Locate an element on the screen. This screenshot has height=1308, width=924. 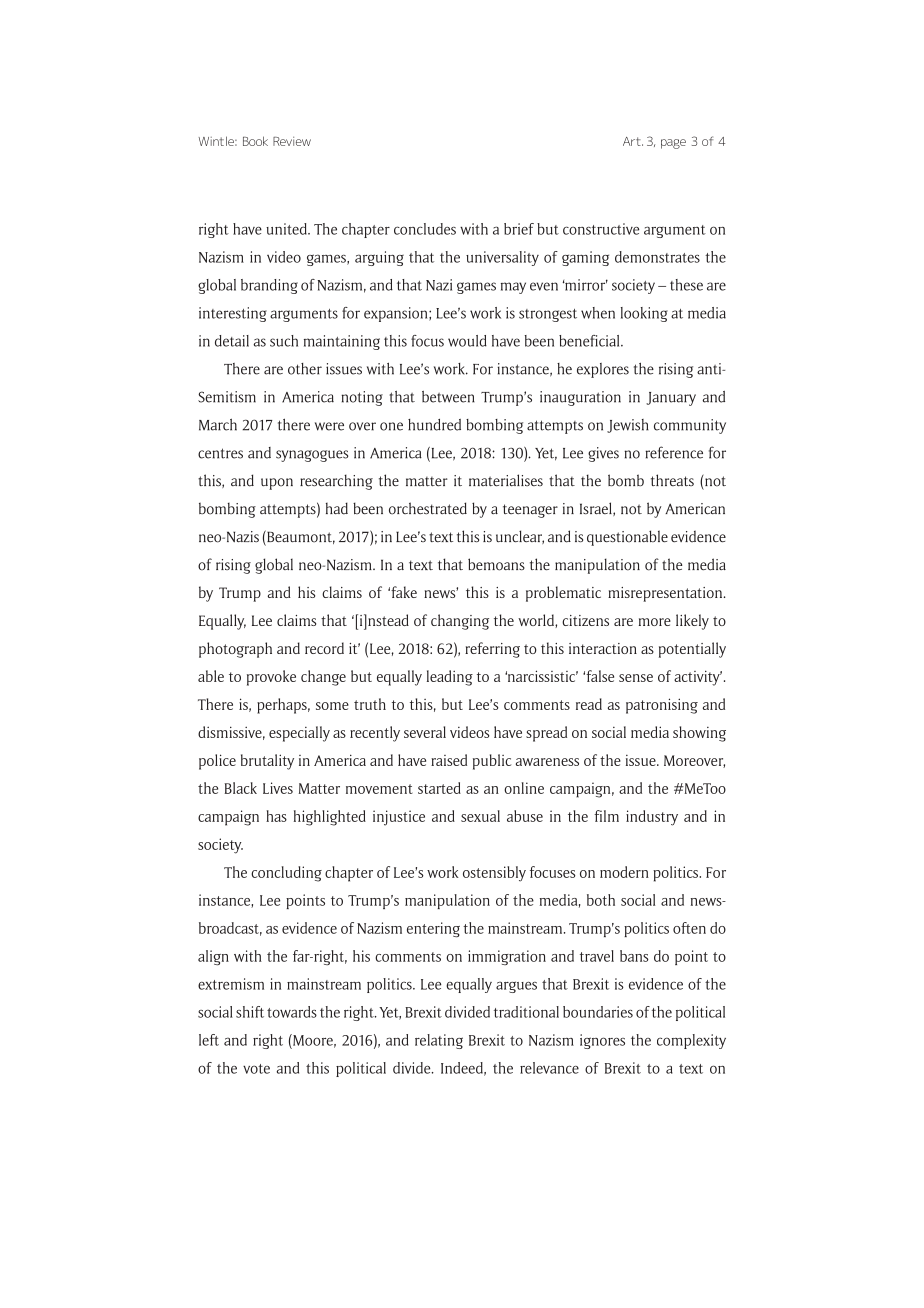
relating is located at coordinates (439, 1041).
